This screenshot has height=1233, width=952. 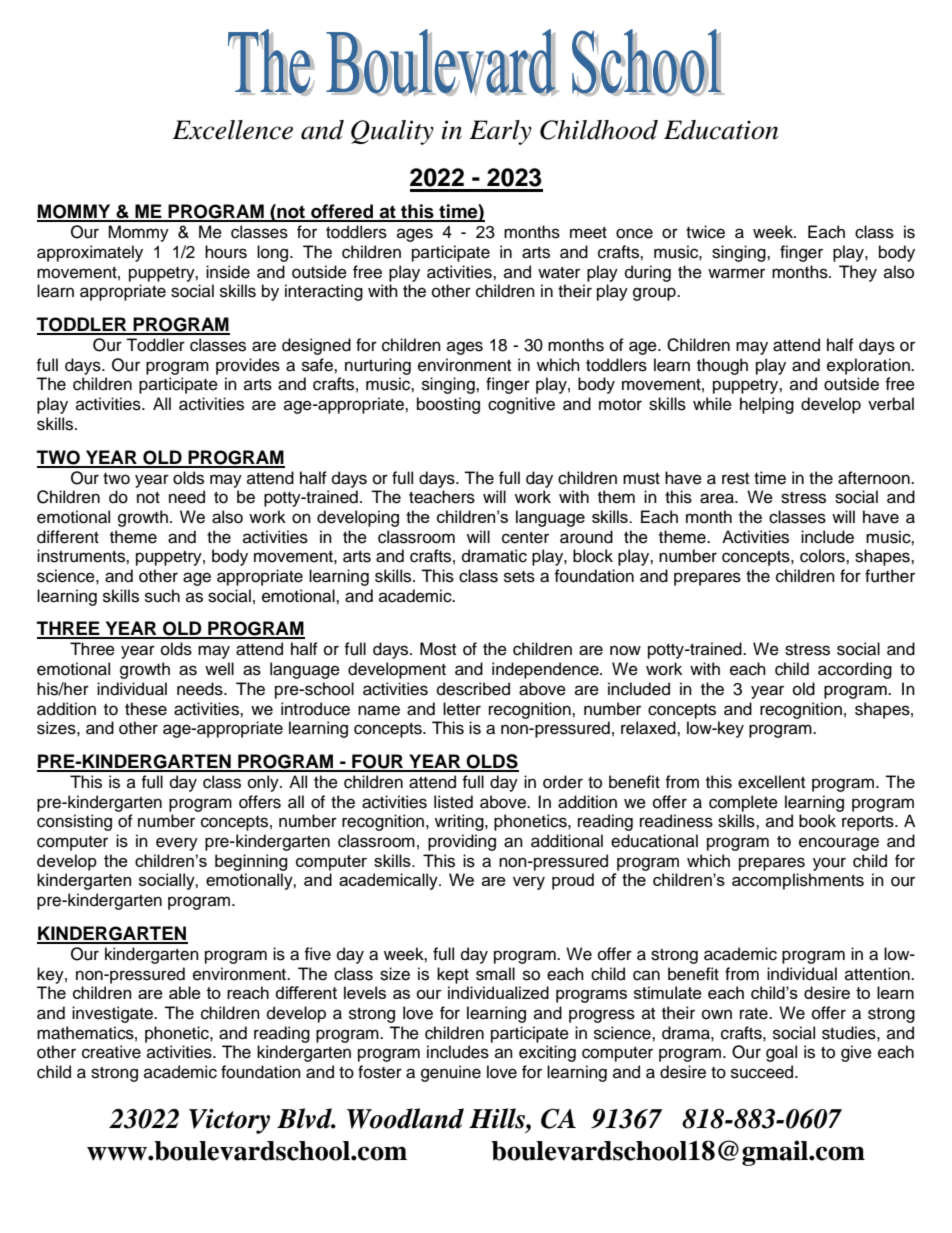 I want to click on according, so click(x=855, y=670).
